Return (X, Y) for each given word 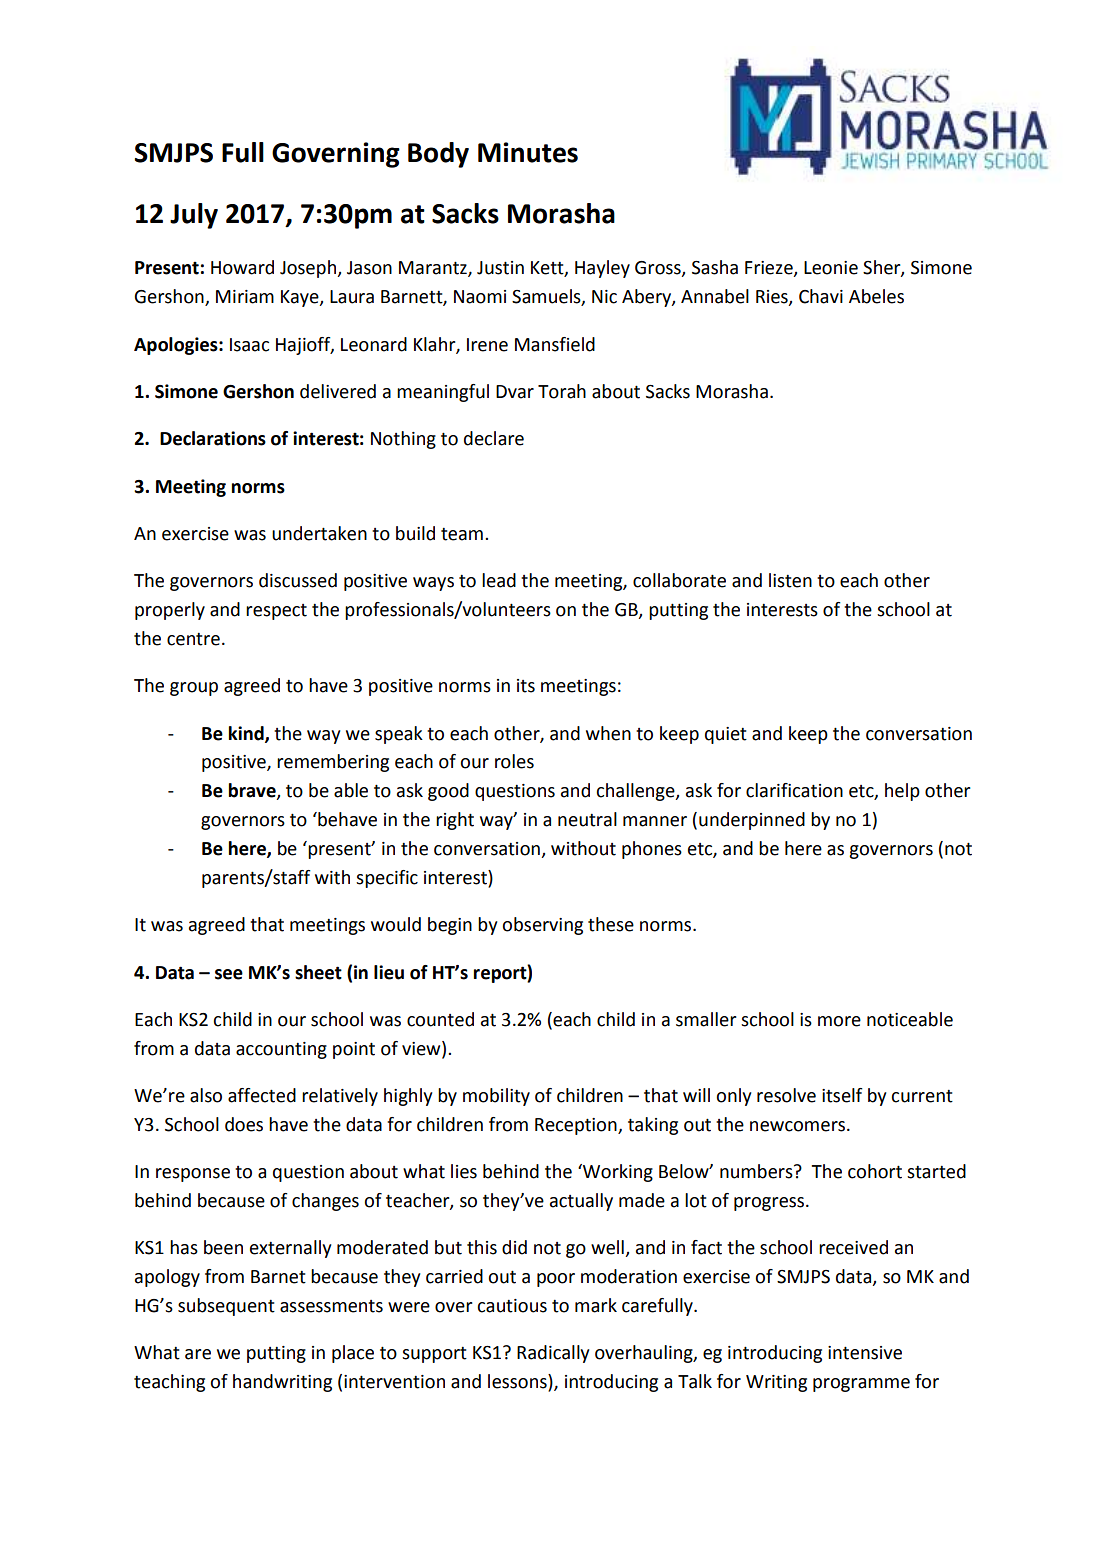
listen (790, 580)
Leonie (831, 268)
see (229, 974)
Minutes (528, 152)
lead (499, 580)
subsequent (226, 1307)
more (839, 1021)
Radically (553, 1354)
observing (542, 926)
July (194, 216)
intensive (865, 1353)
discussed (298, 580)
